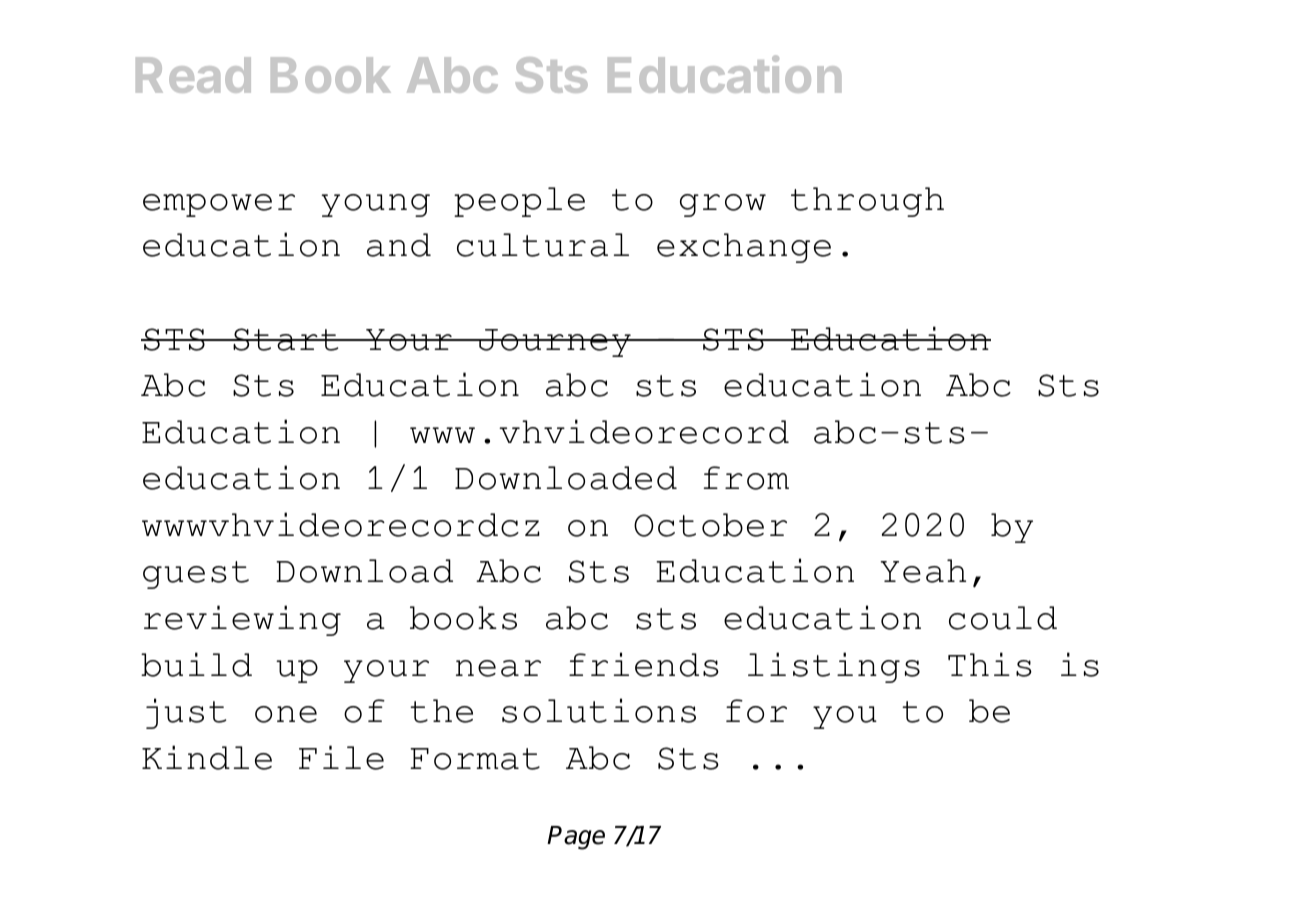  I want to click on listings, so click(834, 667).
